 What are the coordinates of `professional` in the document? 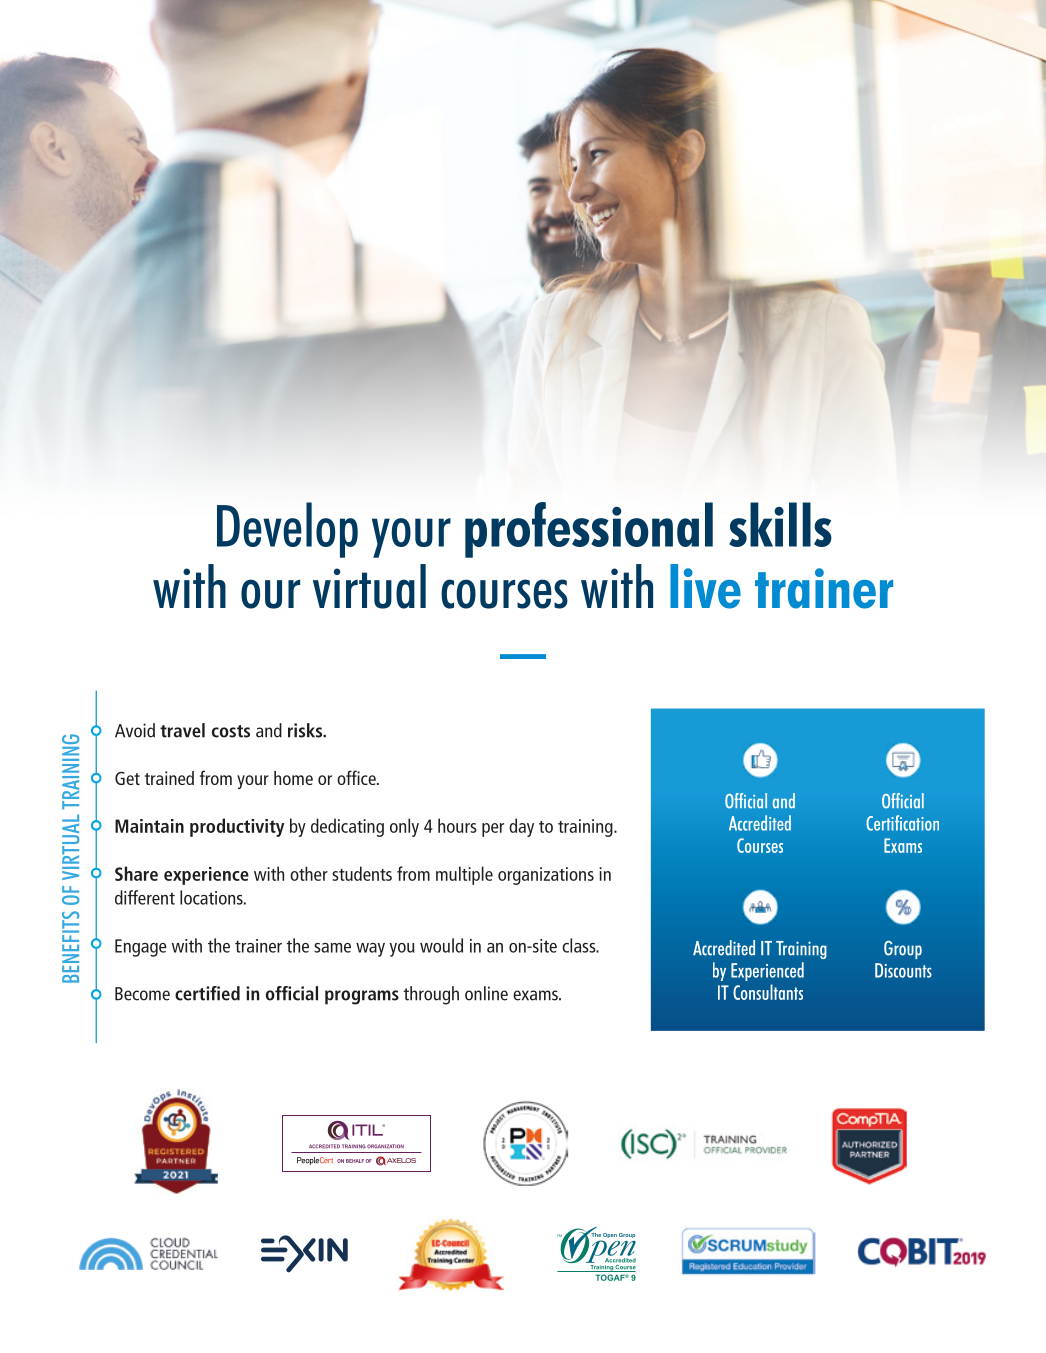 It's located at (589, 530).
